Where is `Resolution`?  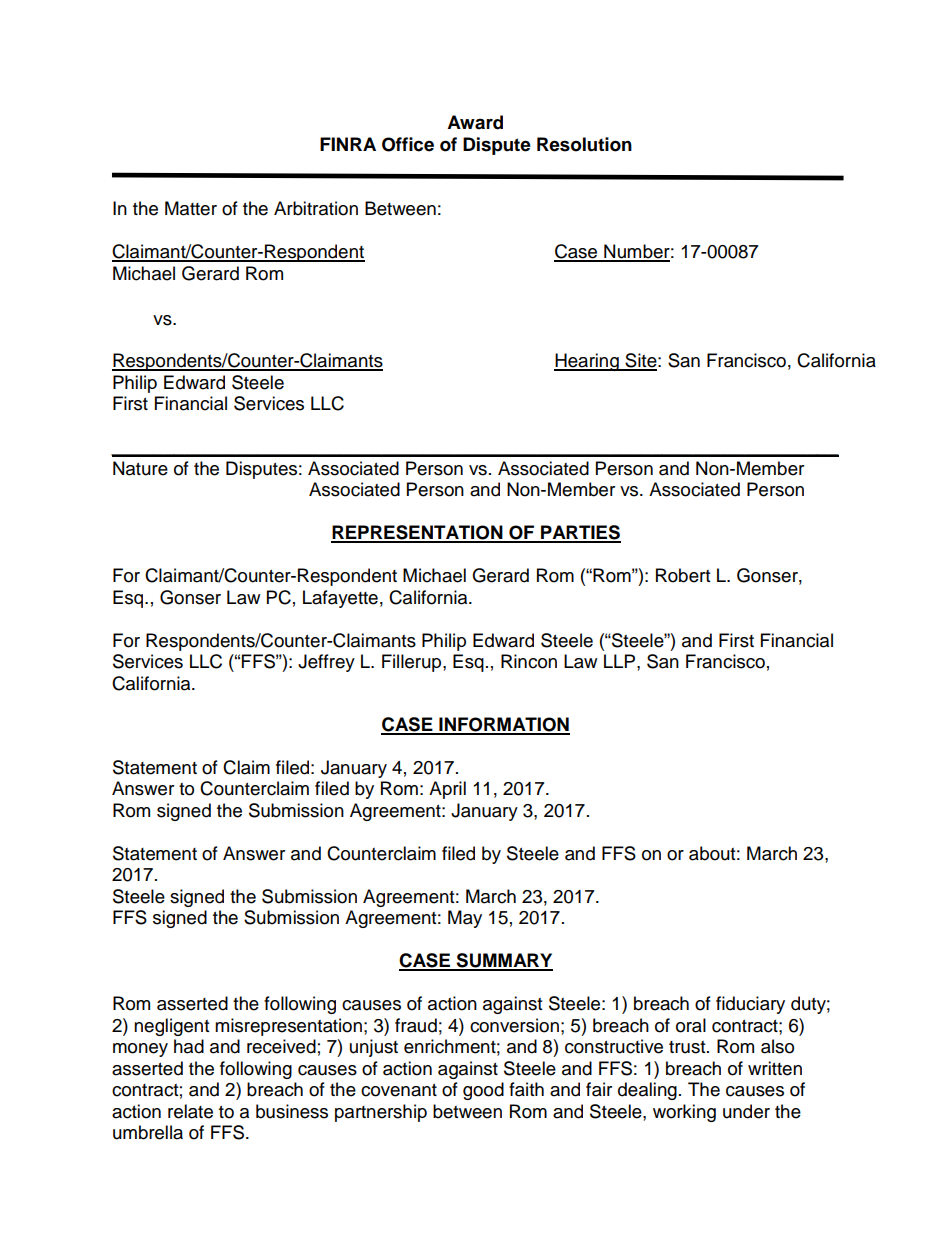 Resolution is located at coordinates (584, 144).
